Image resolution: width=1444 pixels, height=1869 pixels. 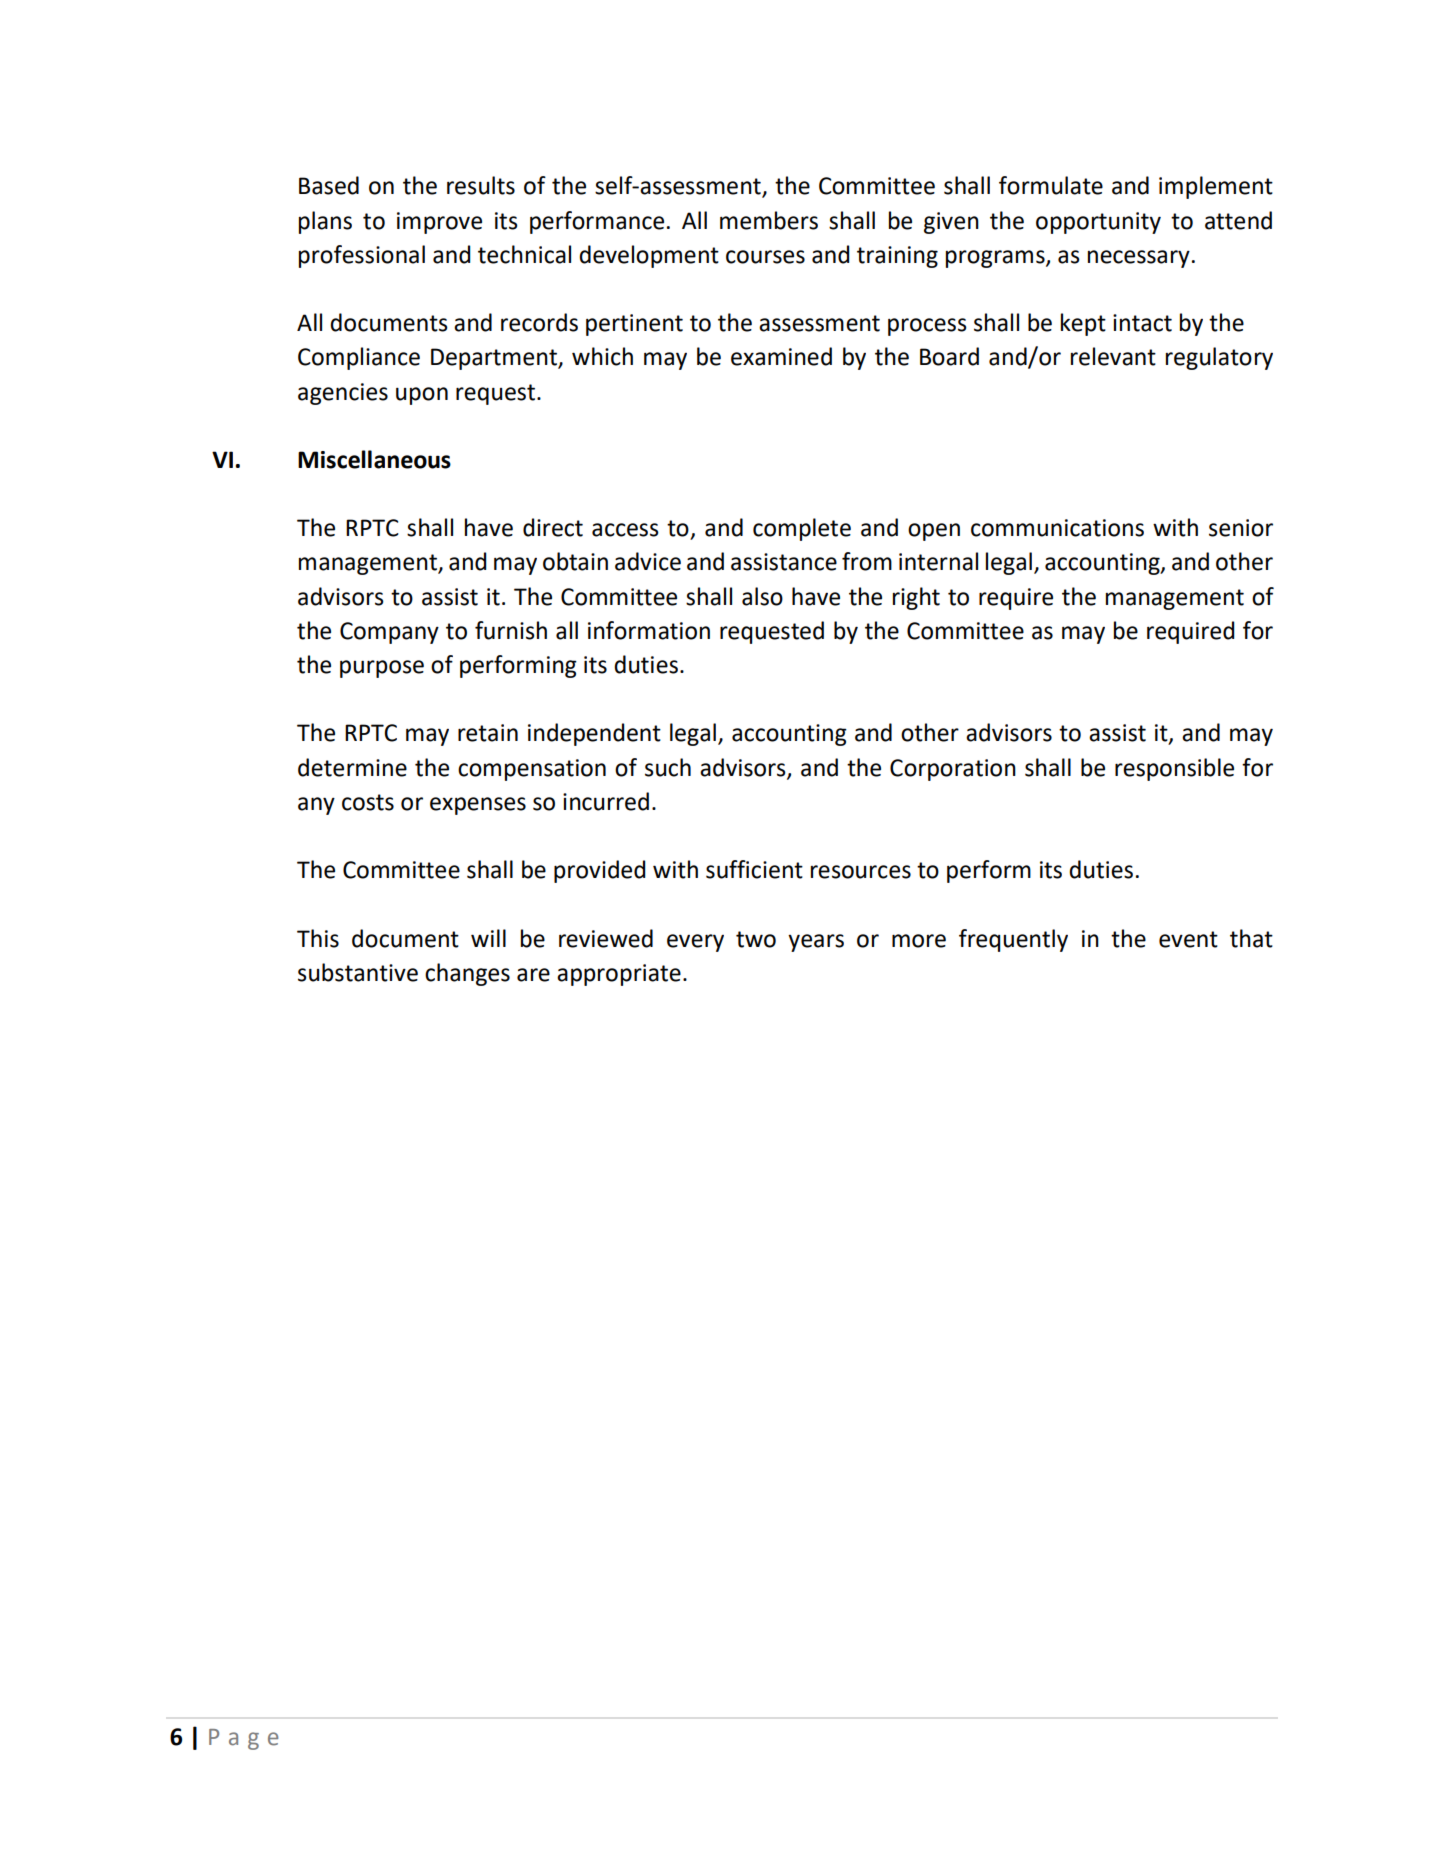 What do you see at coordinates (374, 459) in the page?
I see `Miscellaneous` at bounding box center [374, 459].
